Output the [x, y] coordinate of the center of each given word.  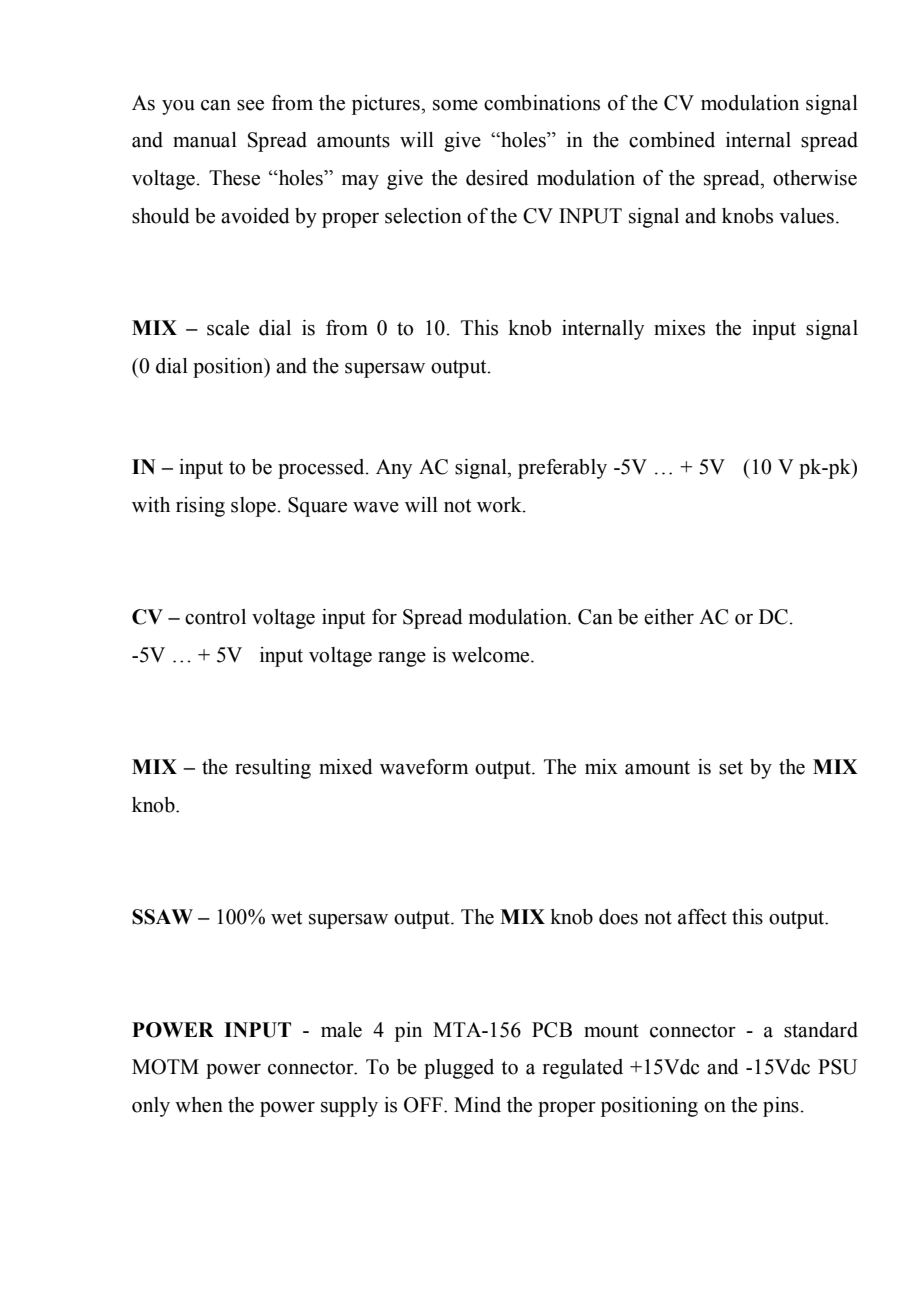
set [731, 768]
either [669, 617]
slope [253, 507]
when [199, 1105]
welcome [492, 655]
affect [702, 917]
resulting [273, 769]
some [455, 105]
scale [228, 328]
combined [672, 140]
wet [286, 918]
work [500, 505]
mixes [679, 328]
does [618, 917]
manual [205, 140]
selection [423, 216]
